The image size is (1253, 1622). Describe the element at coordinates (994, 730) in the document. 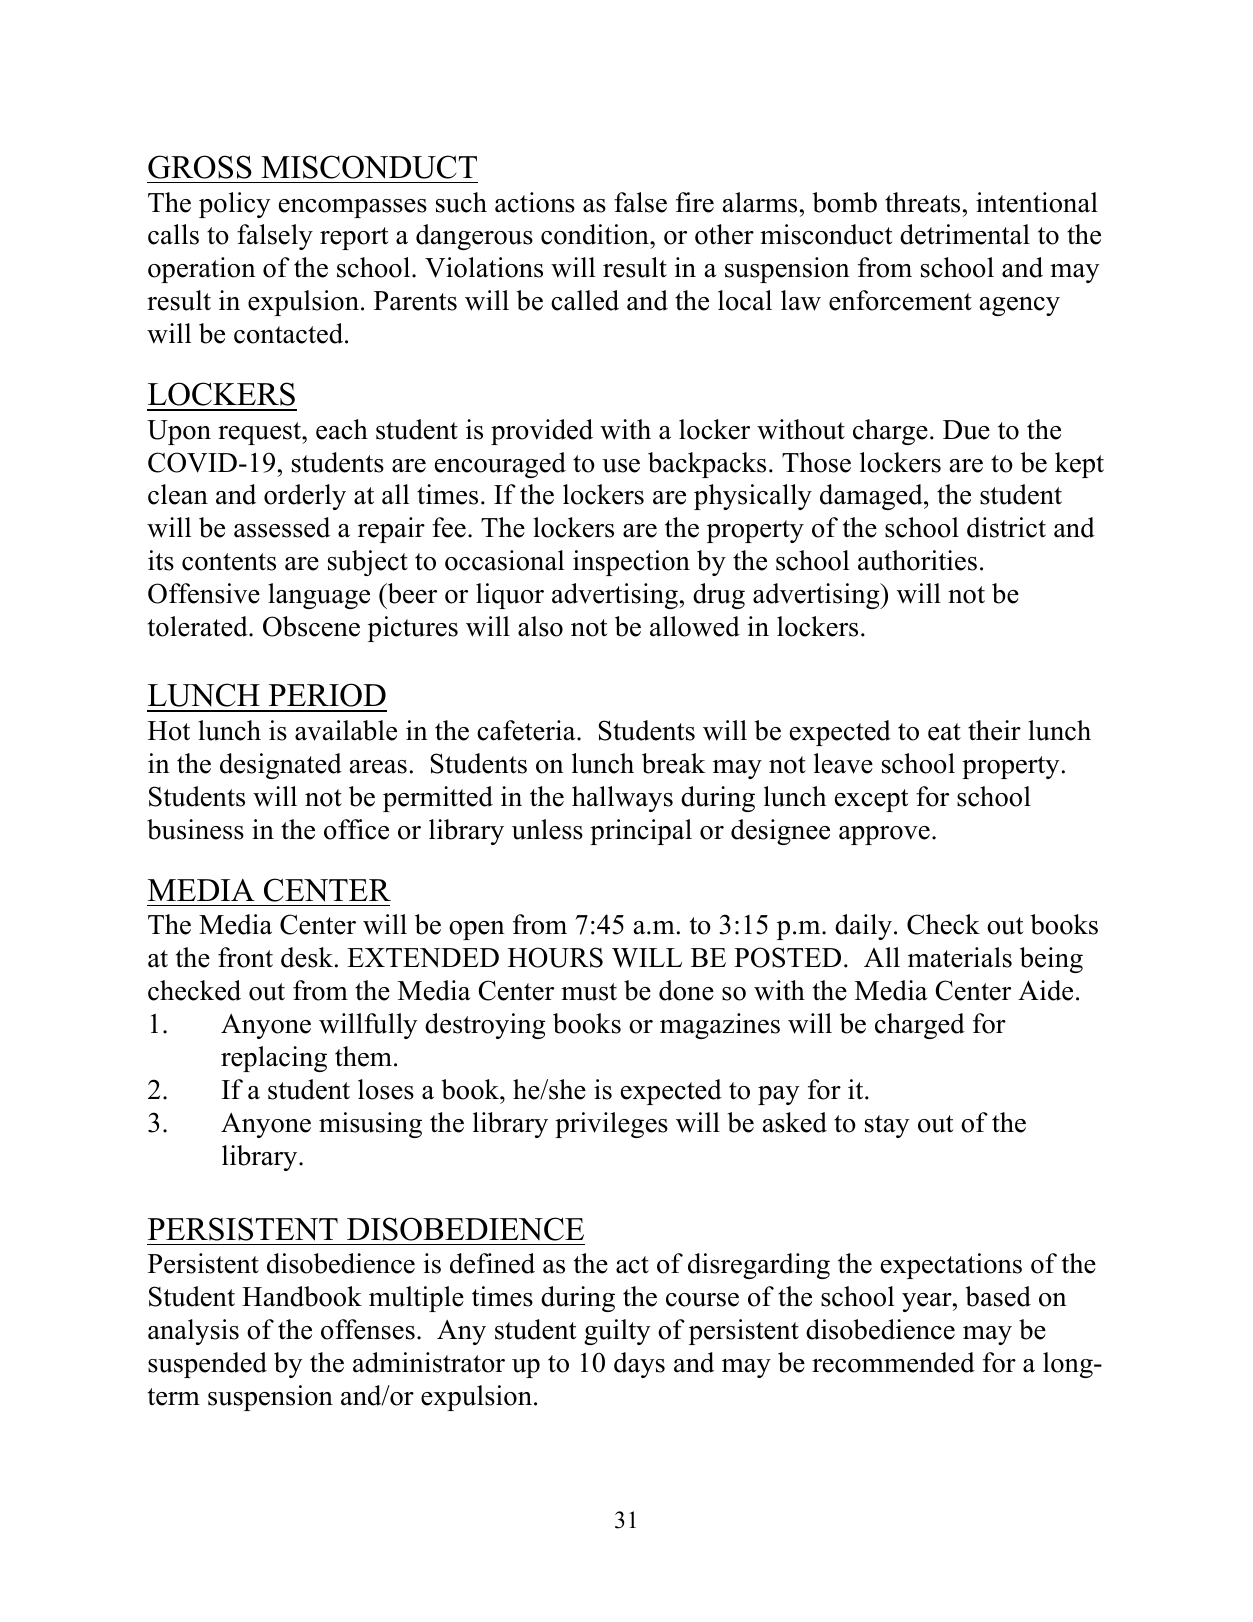

I see `their` at that location.
